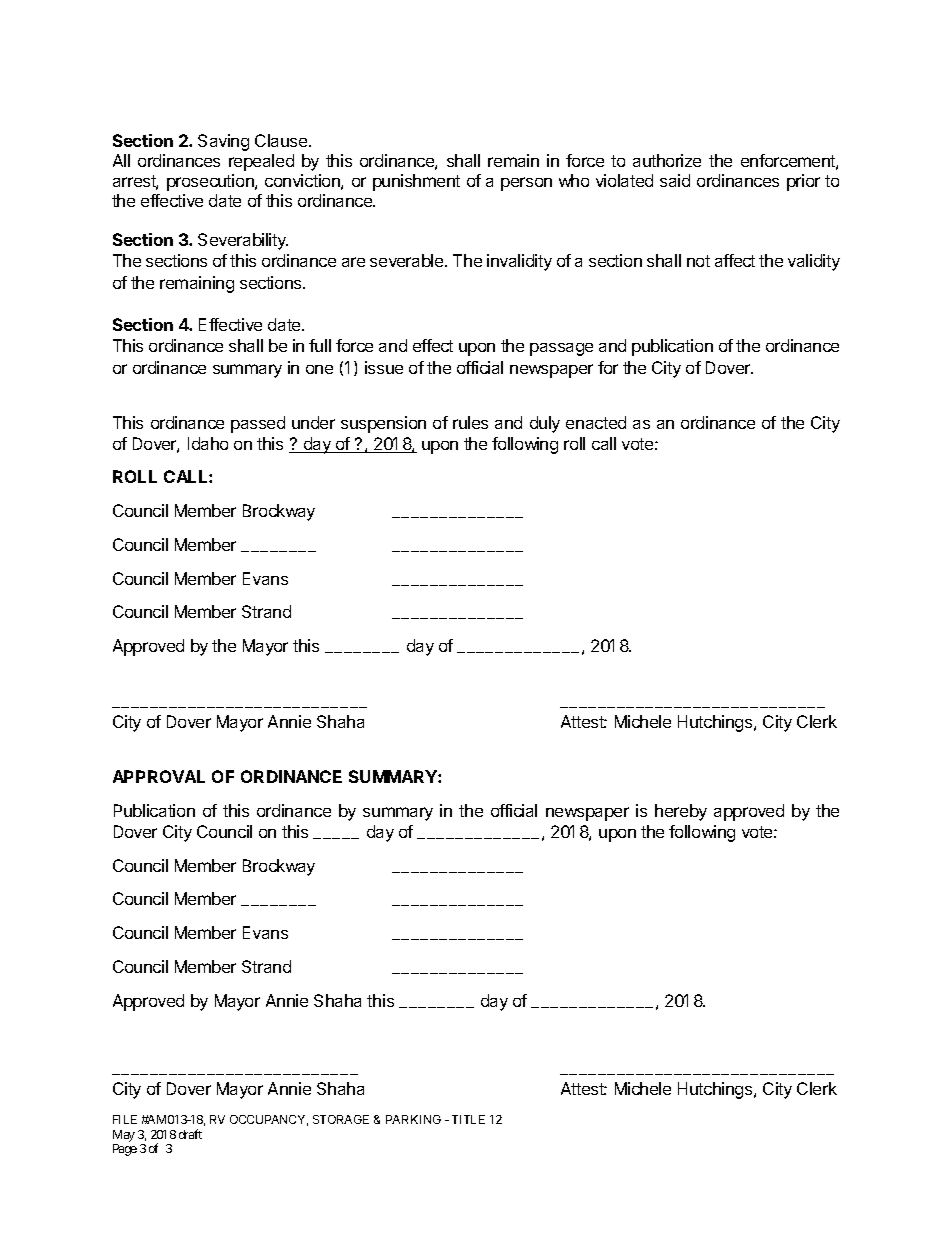  Describe the element at coordinates (208, 443) in the image. I see `Idaho` at that location.
